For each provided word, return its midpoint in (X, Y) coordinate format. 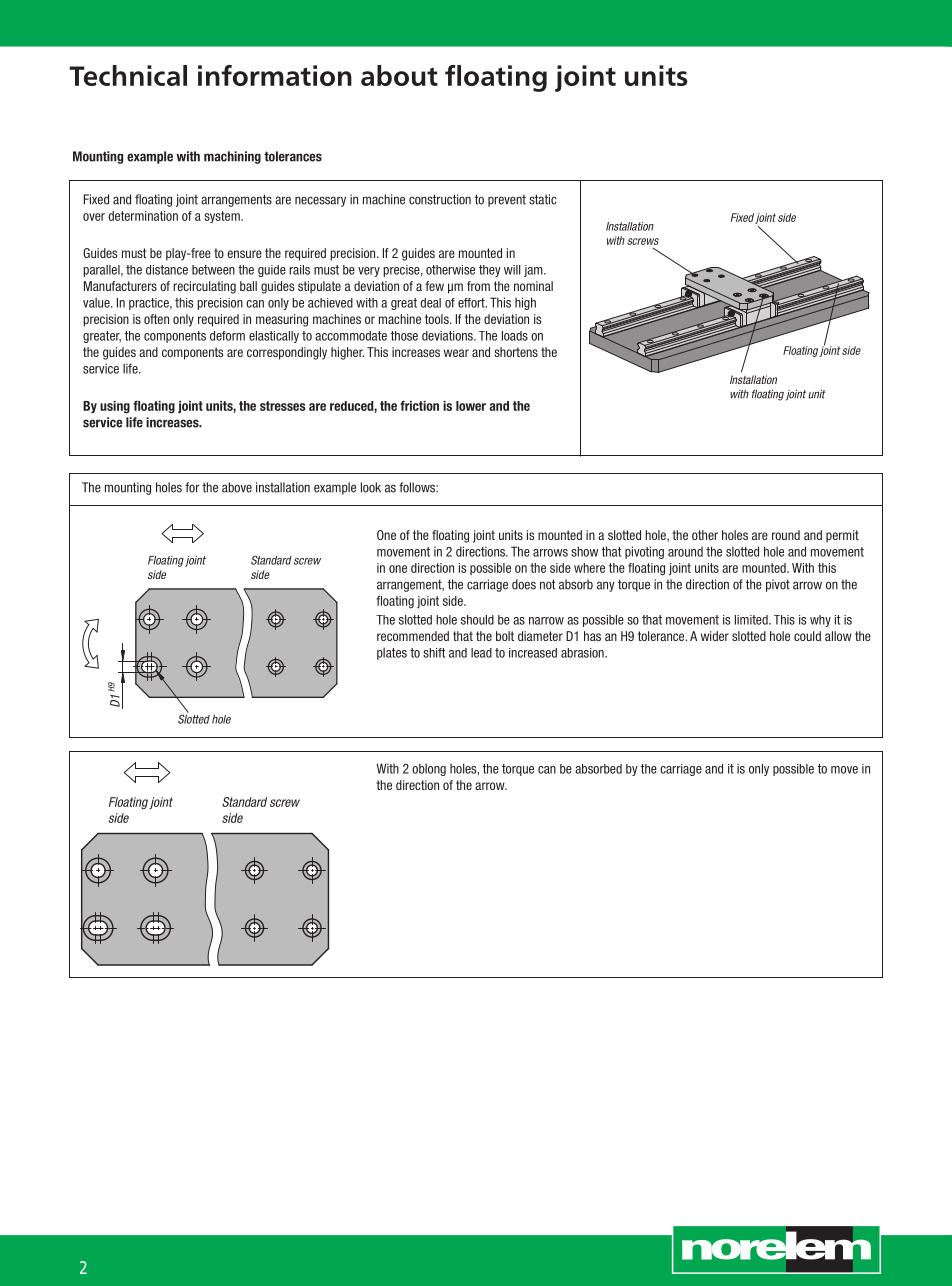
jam (534, 271)
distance (167, 270)
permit (842, 536)
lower (471, 406)
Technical (128, 75)
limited (752, 620)
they (490, 271)
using (115, 407)
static (543, 199)
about (399, 75)
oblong (429, 769)
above (237, 487)
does (524, 584)
